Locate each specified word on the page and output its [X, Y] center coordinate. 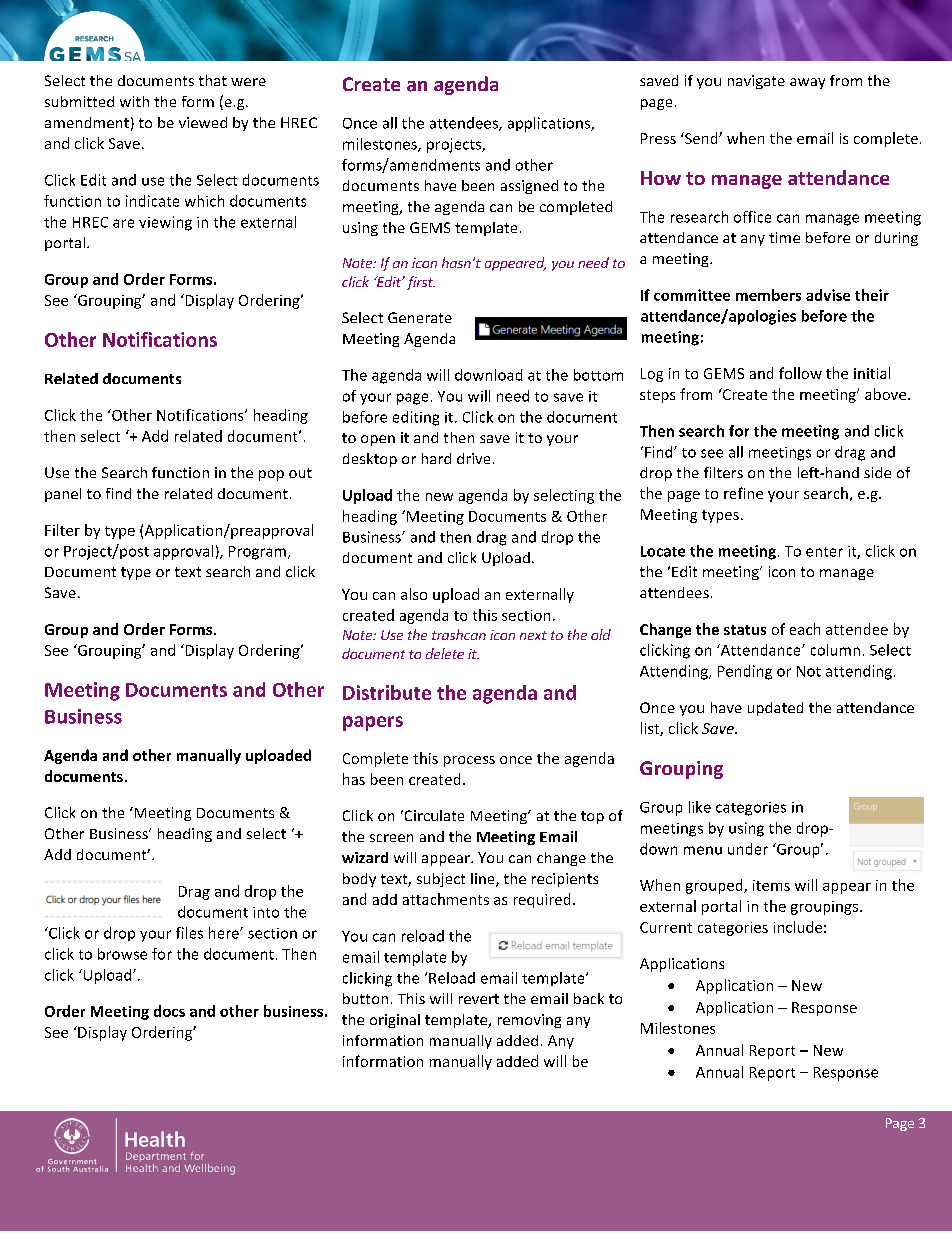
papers [373, 723]
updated [775, 709]
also [414, 594]
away [807, 83]
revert [479, 999]
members [768, 295]
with [134, 101]
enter [824, 552]
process [469, 761]
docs [169, 1011]
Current [666, 927]
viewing [165, 223]
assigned [529, 187]
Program [257, 553]
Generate [420, 317]
